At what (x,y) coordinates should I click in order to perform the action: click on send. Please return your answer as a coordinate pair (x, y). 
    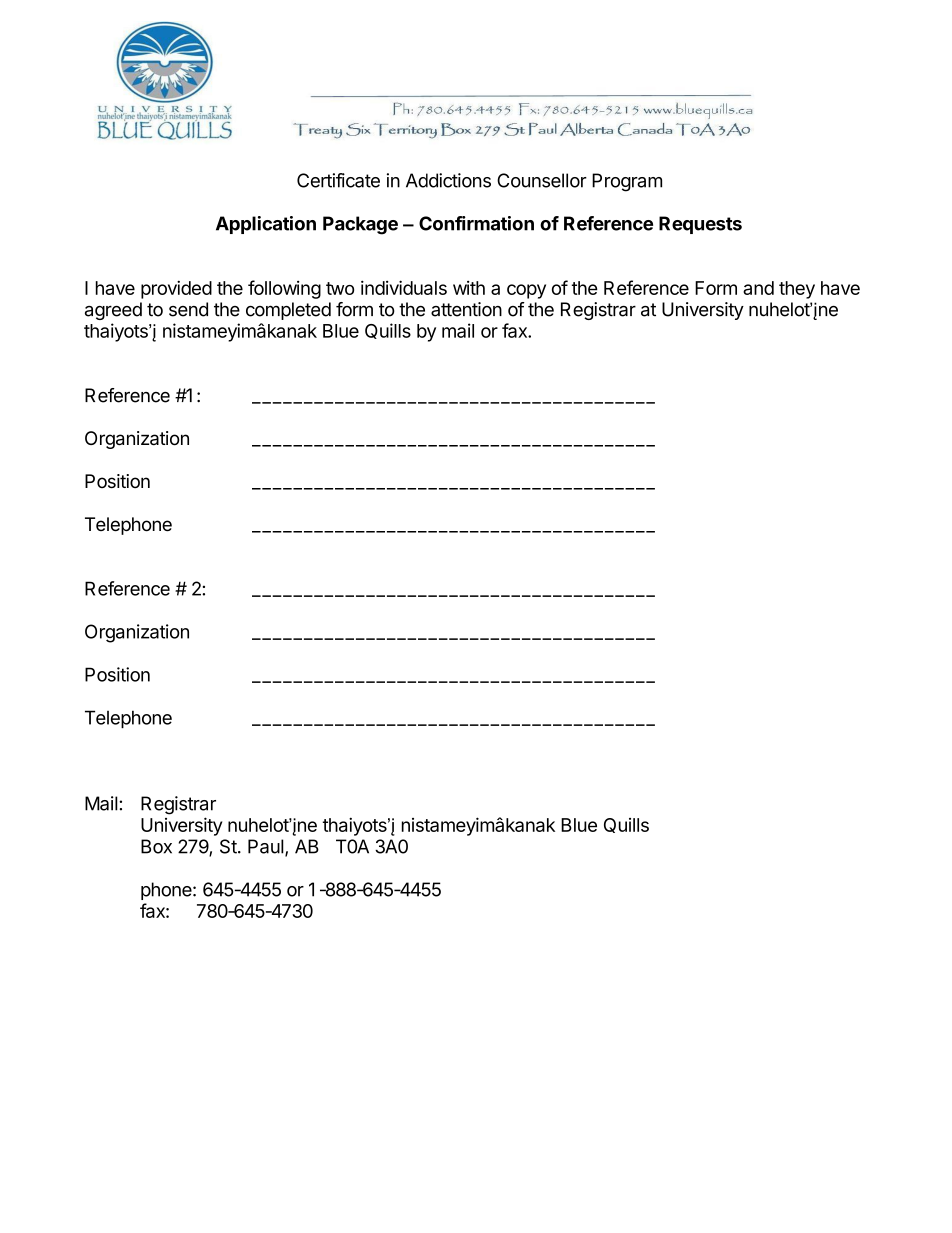
    Looking at the image, I should click on (188, 309).
